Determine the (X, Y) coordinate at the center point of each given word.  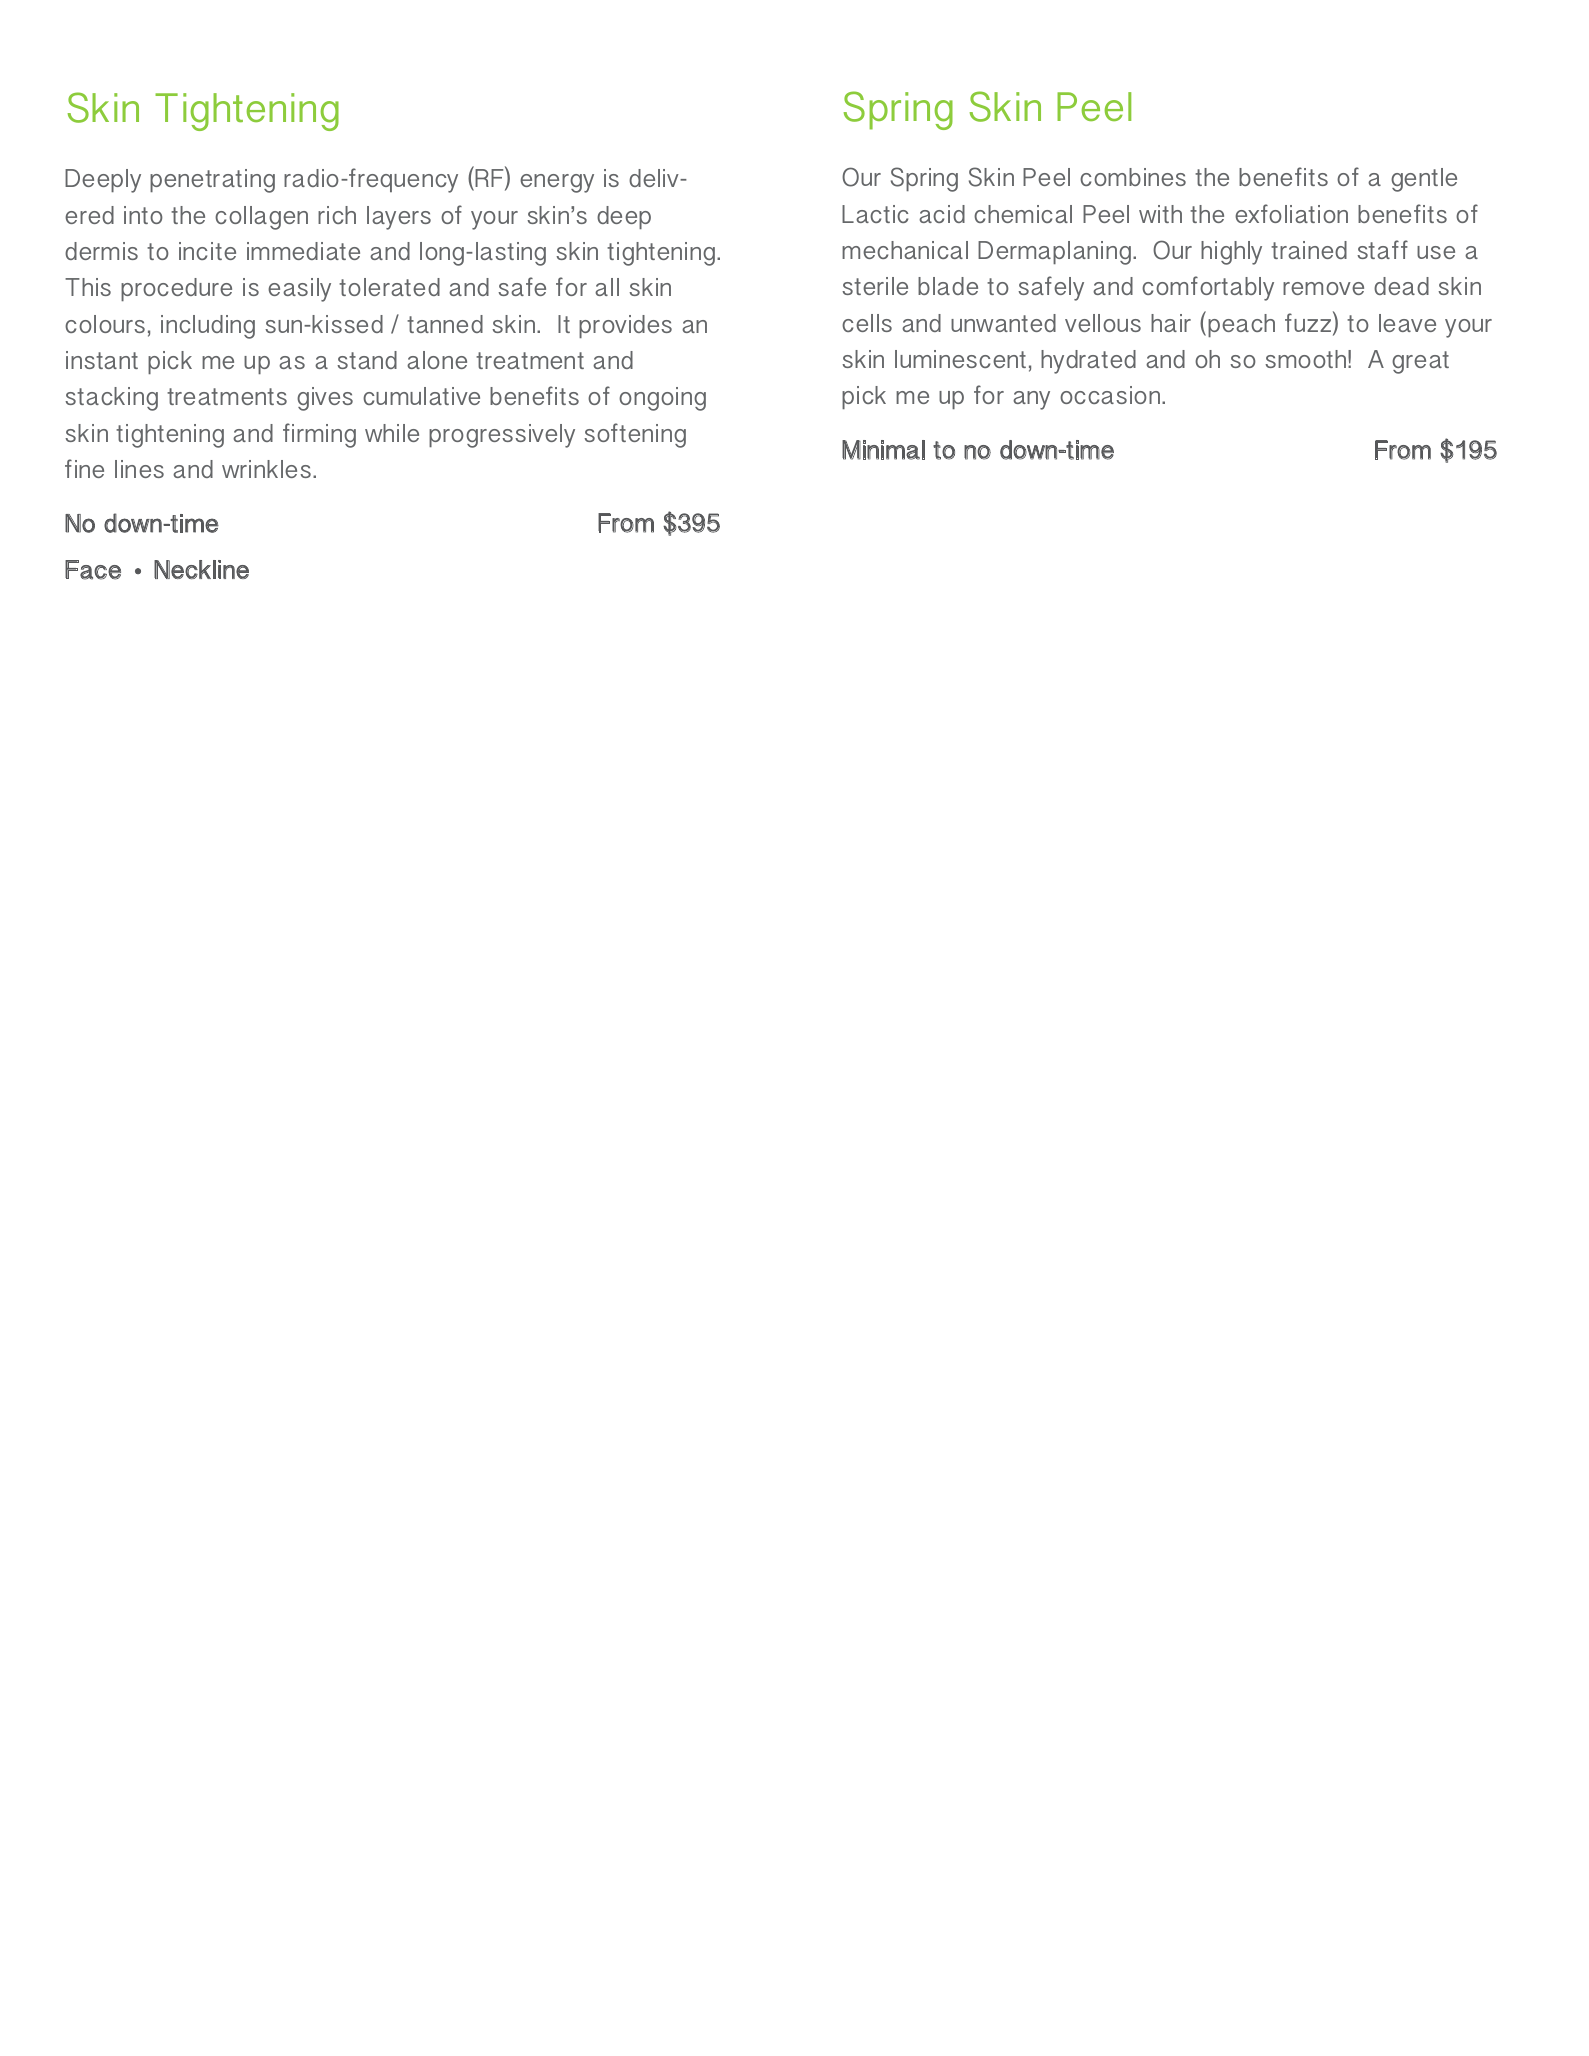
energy (557, 183)
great (1420, 362)
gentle (1424, 180)
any (1031, 400)
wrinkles (266, 469)
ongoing (662, 399)
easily (299, 290)
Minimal (883, 450)
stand (367, 360)
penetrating (212, 181)
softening (635, 435)
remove (1323, 288)
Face (93, 570)
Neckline (201, 570)
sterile (875, 286)
